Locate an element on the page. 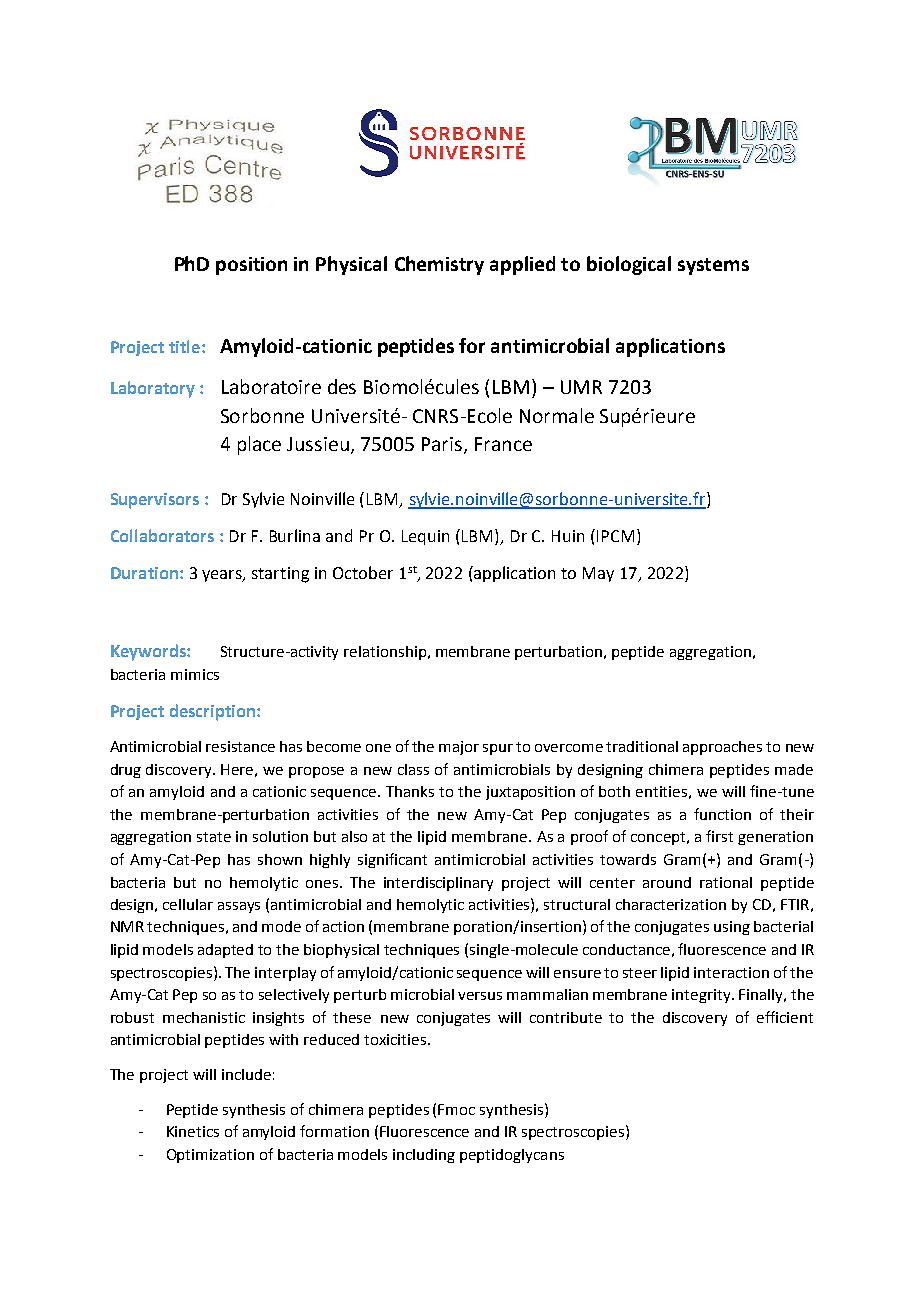 Image resolution: width=924 pixels, height=1308 pixels. title is located at coordinates (184, 346).
